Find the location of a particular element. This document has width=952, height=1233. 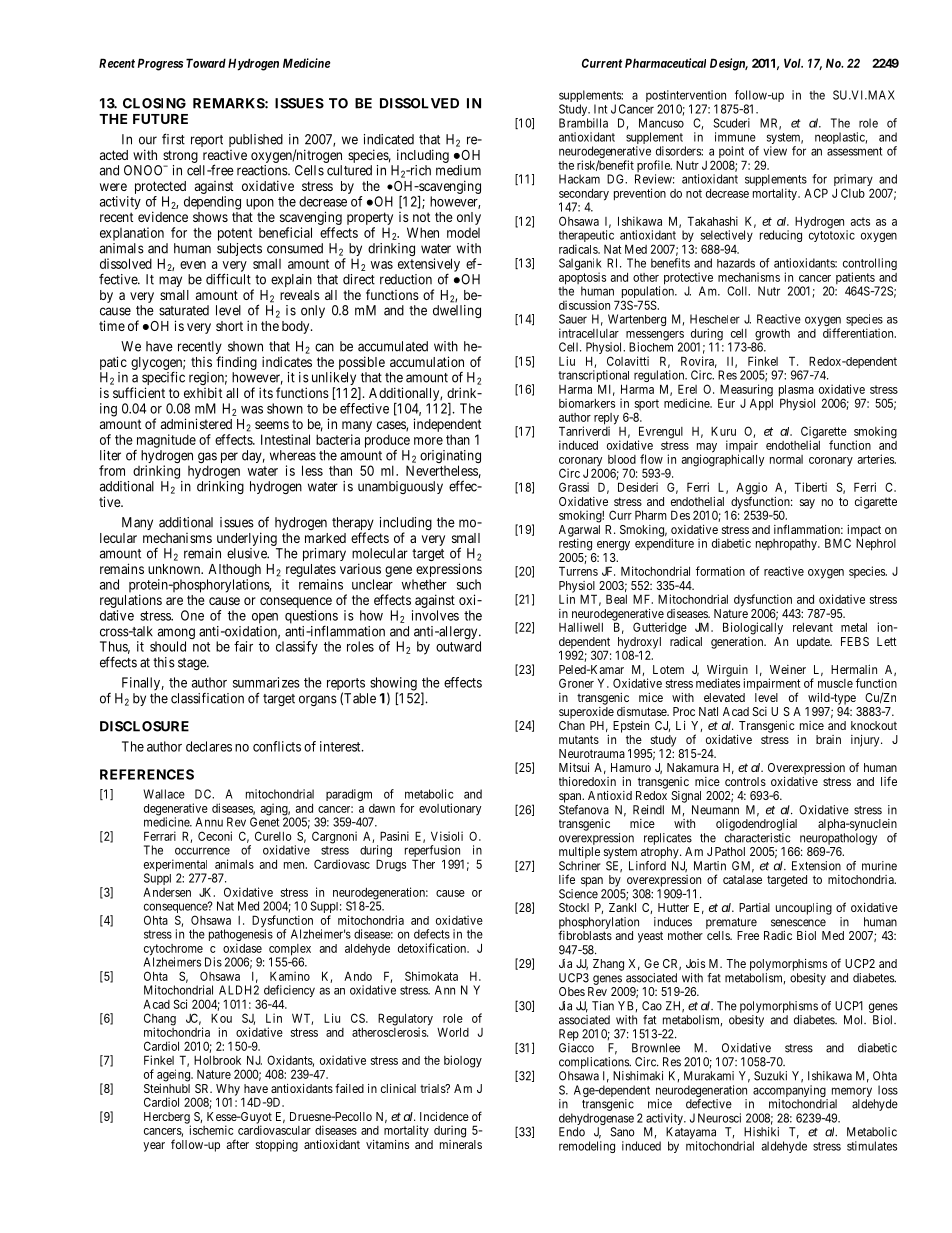

Incidence is located at coordinates (444, 1116).
